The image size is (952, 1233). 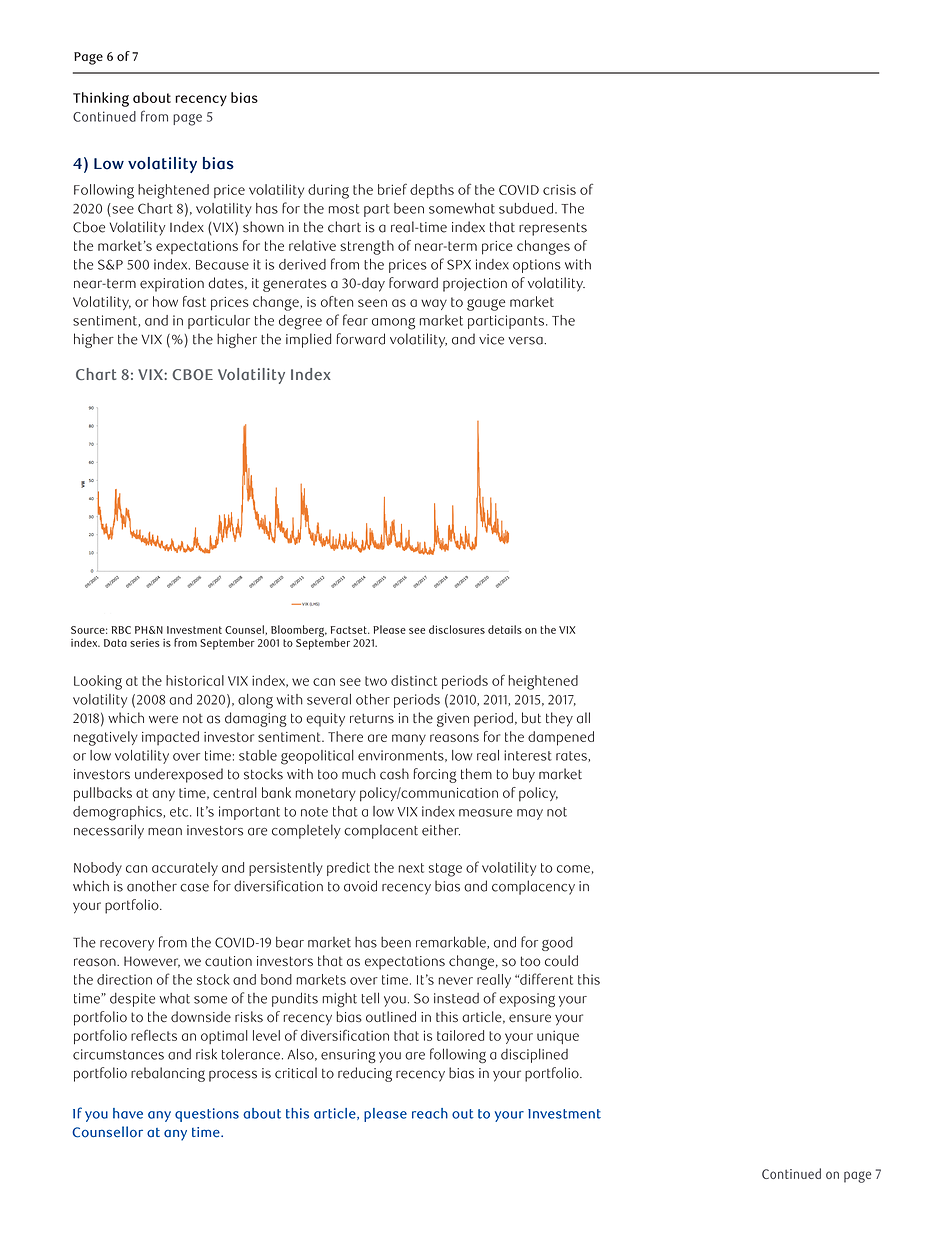 What do you see at coordinates (348, 1056) in the document?
I see `ensuring` at bounding box center [348, 1056].
